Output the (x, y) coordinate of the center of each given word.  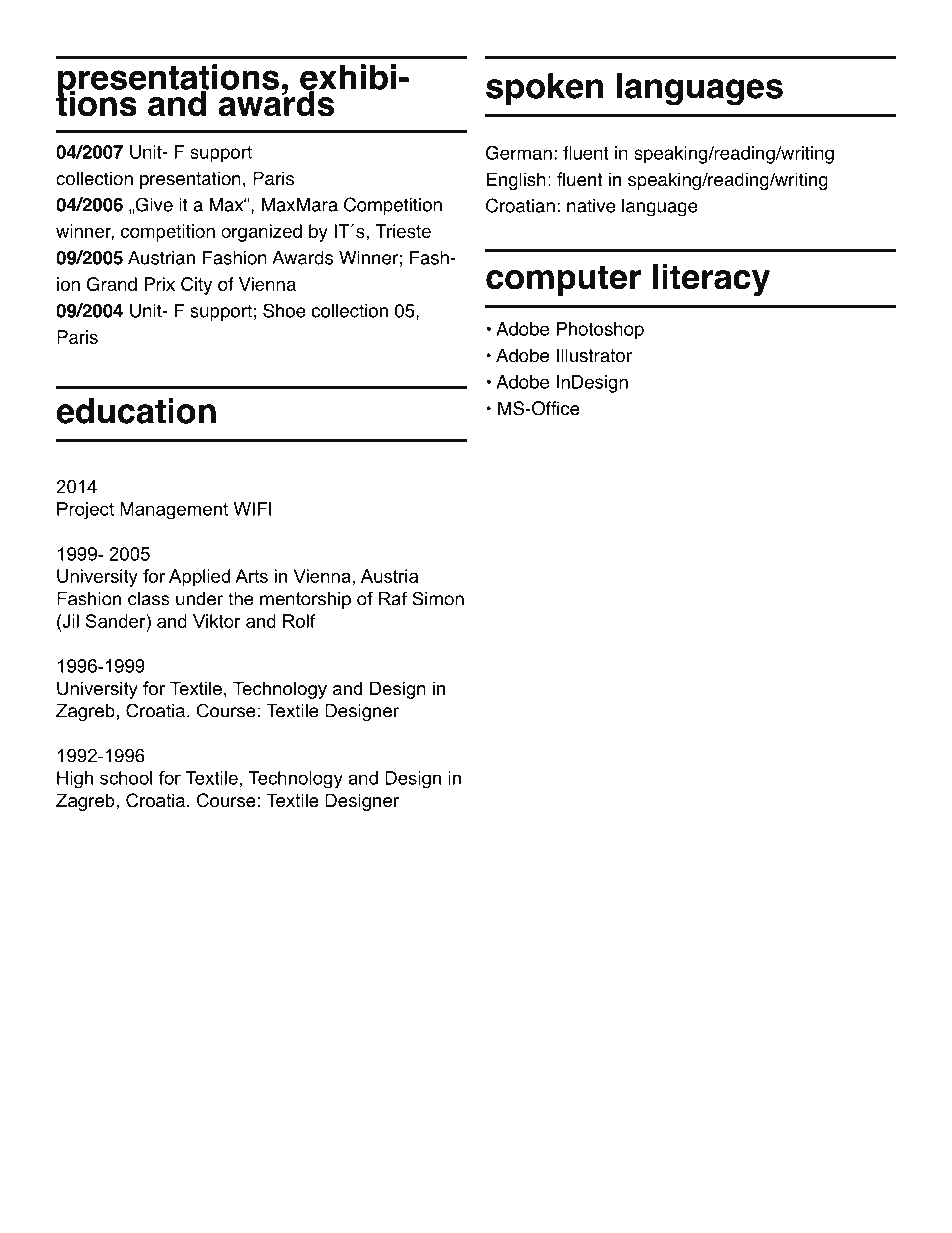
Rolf (299, 621)
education (136, 411)
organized (261, 233)
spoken (544, 89)
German (519, 152)
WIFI (252, 509)
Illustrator (594, 355)
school (126, 778)
